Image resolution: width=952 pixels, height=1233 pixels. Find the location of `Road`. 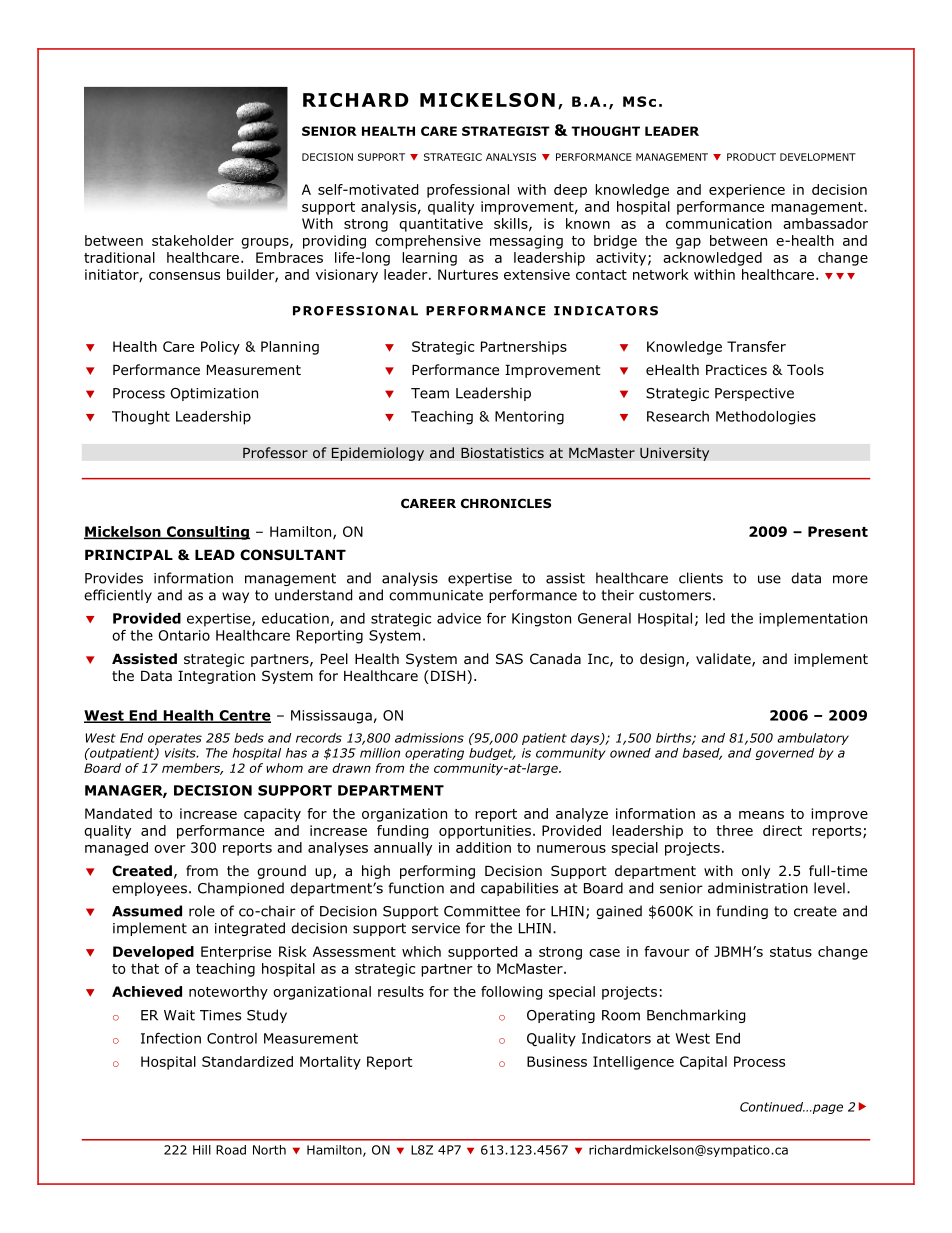

Road is located at coordinates (231, 1150).
